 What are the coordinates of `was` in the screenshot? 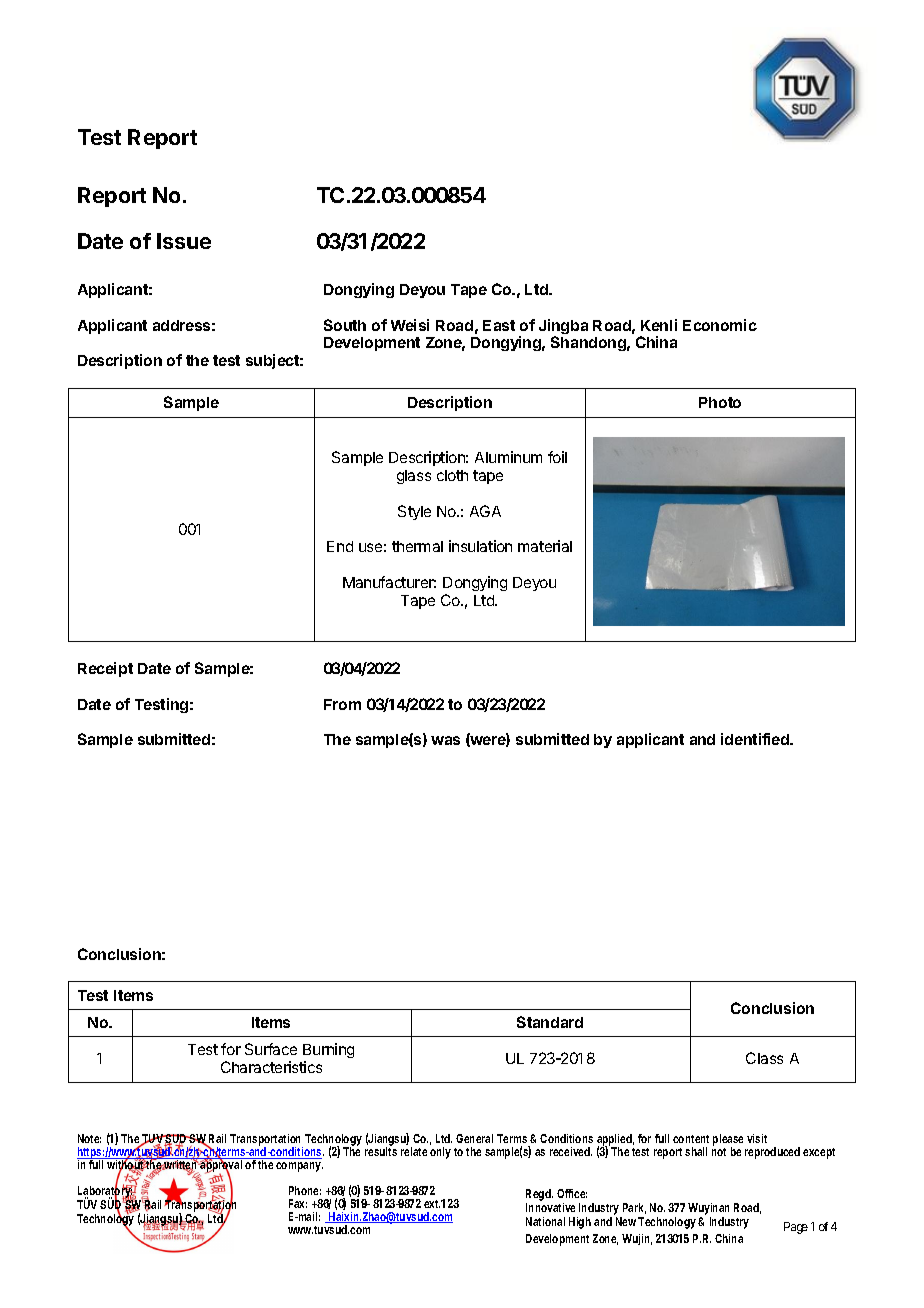 It's located at (445, 740).
